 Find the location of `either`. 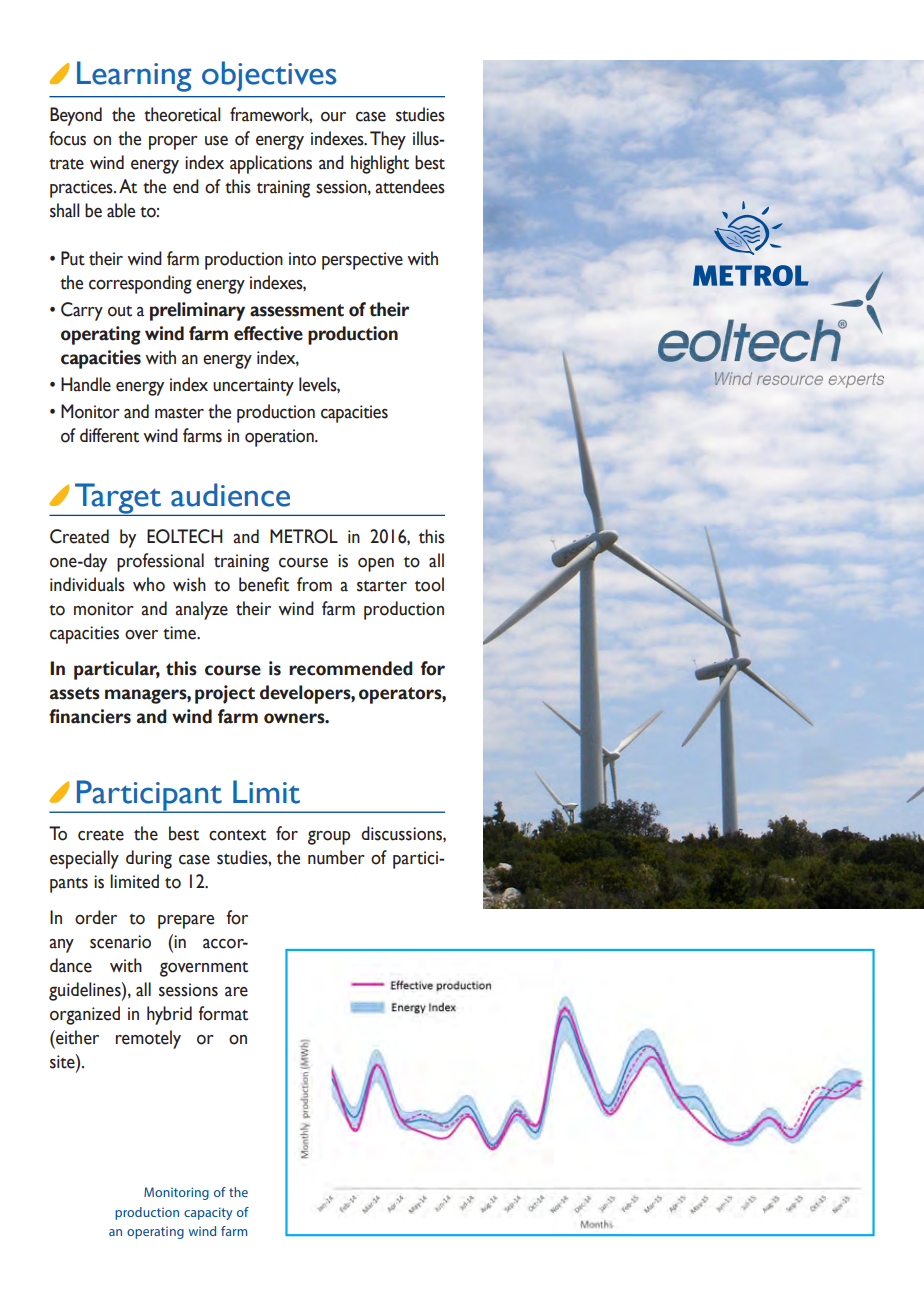

either is located at coordinates (76, 1037).
